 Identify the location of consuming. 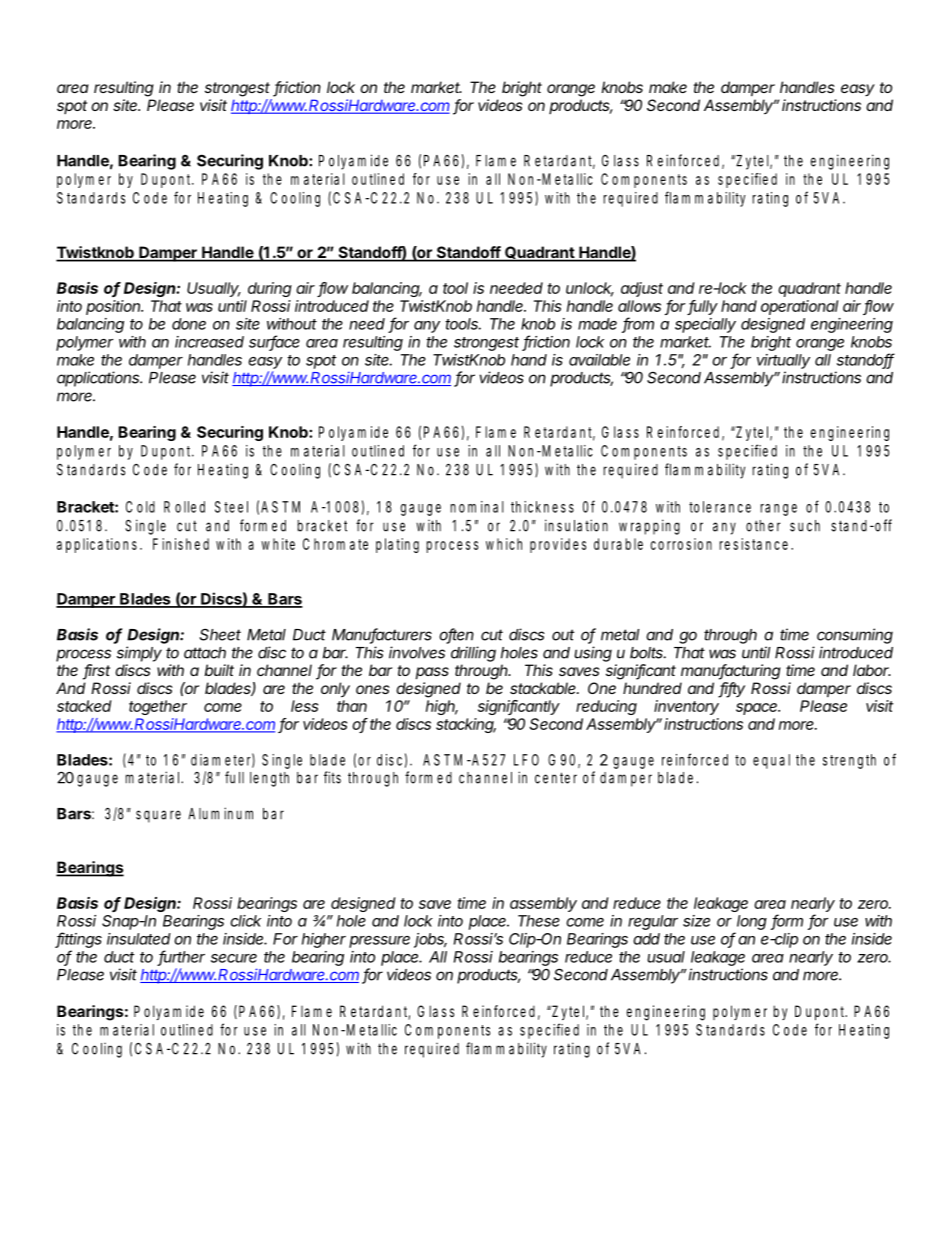
(855, 636).
